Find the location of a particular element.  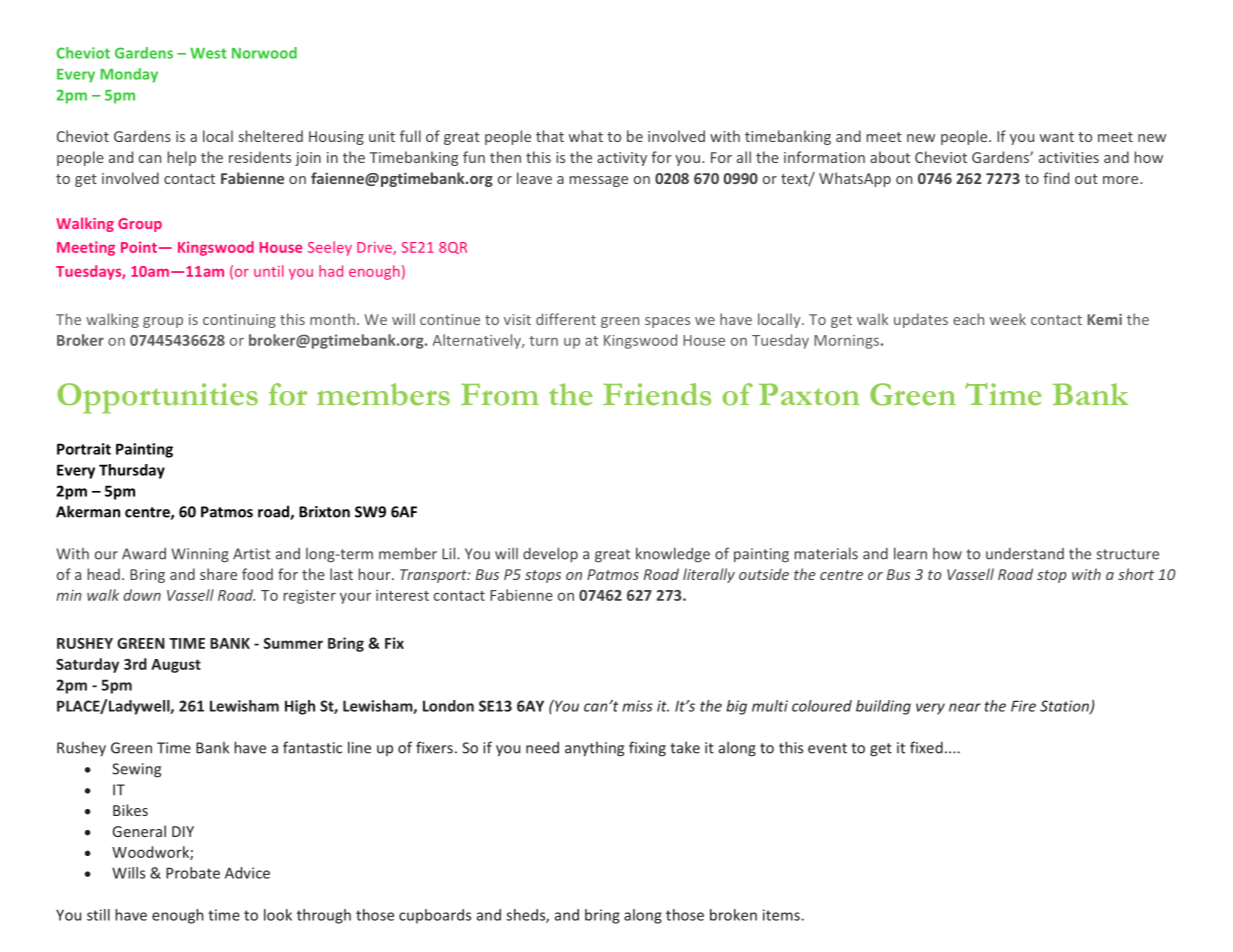

that is located at coordinates (550, 136).
